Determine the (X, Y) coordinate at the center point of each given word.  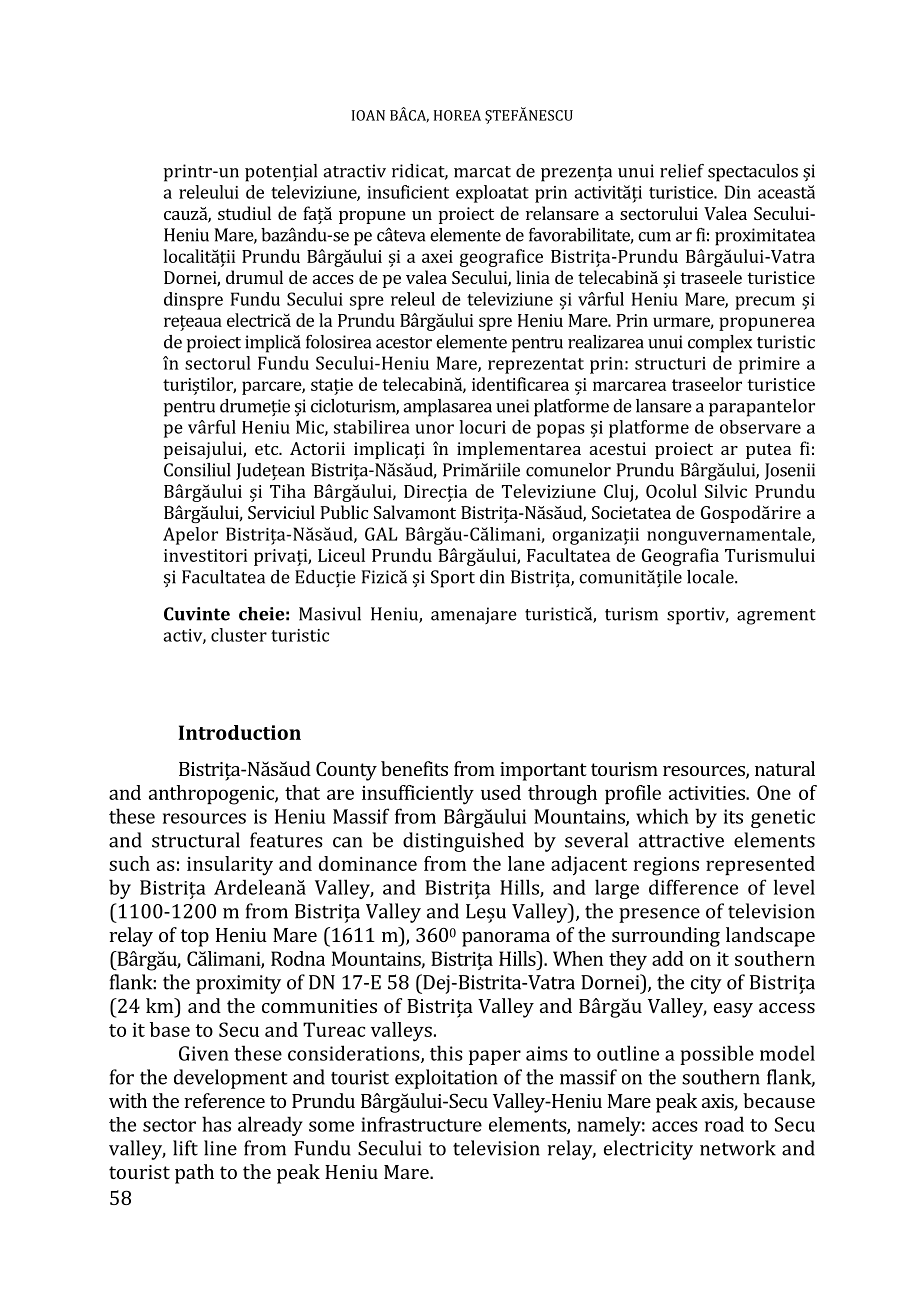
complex (720, 344)
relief (682, 171)
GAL (381, 534)
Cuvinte (197, 614)
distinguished (463, 842)
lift (185, 1148)
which (662, 816)
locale (711, 577)
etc (268, 449)
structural (196, 840)
